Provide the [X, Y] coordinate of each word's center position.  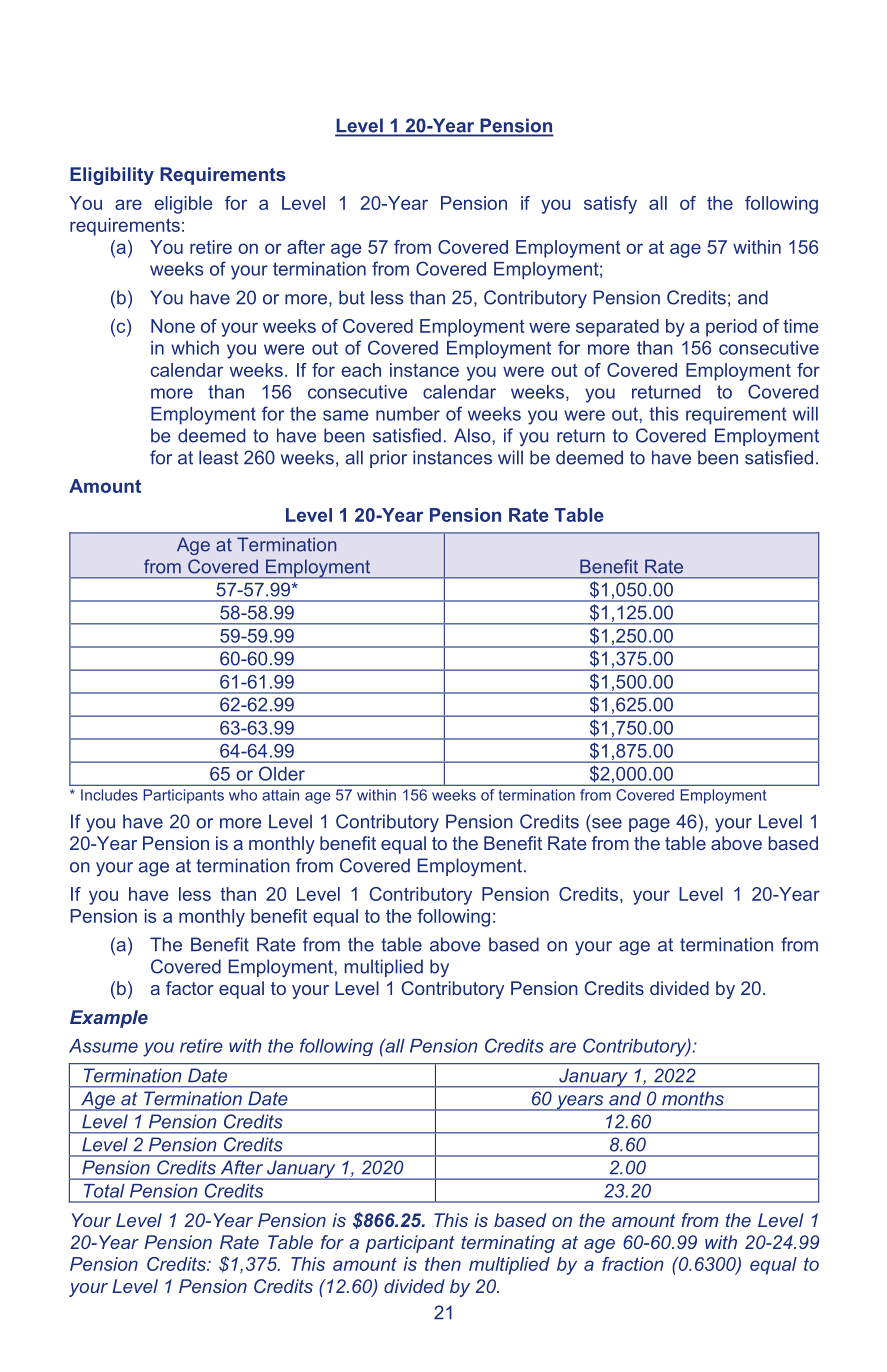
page [649, 825]
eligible [183, 205]
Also [473, 435]
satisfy [610, 205]
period [731, 328]
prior [388, 459]
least [219, 457]
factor [190, 988]
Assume [103, 1046]
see [607, 823]
